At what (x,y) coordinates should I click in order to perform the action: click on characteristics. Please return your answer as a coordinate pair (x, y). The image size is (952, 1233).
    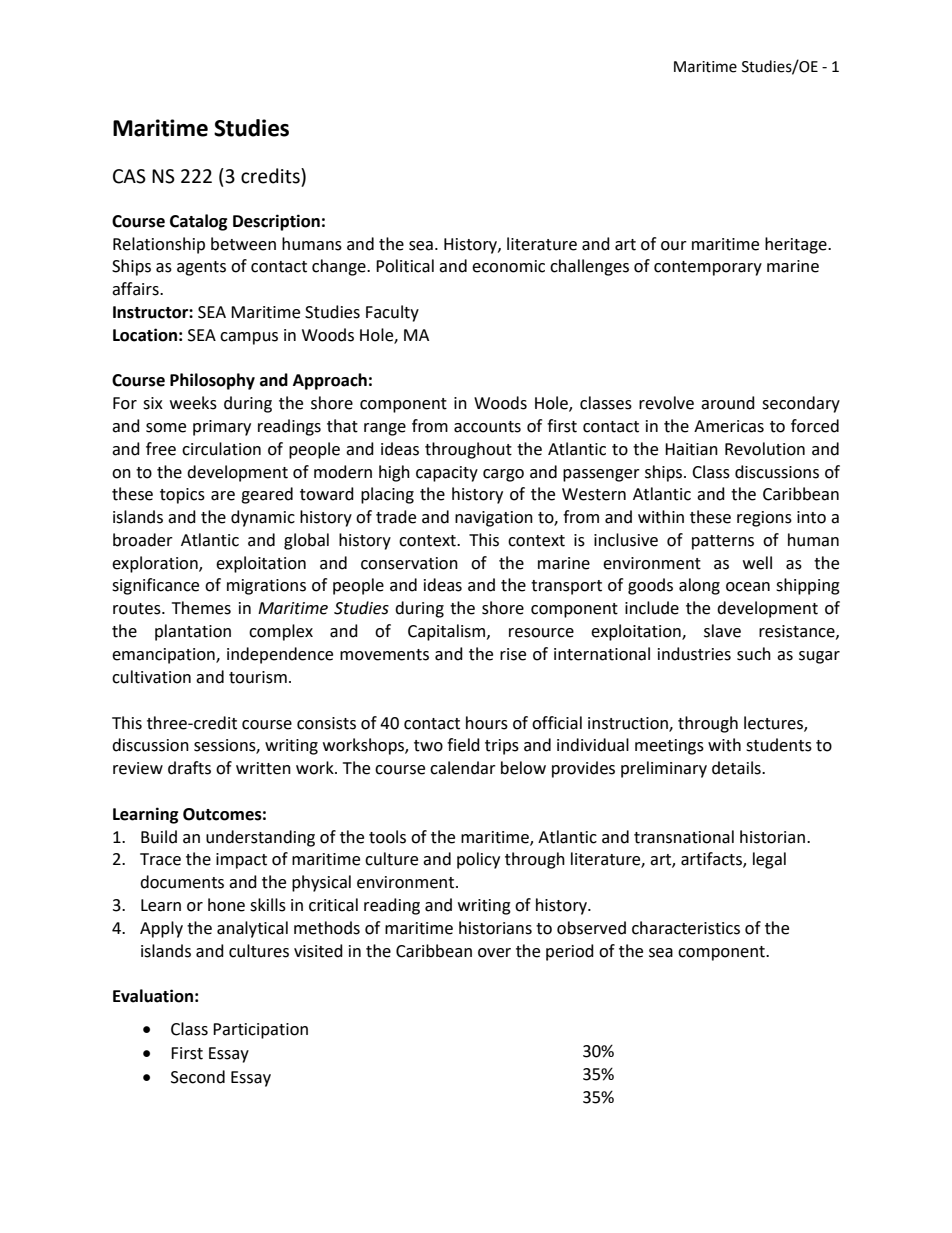
    Looking at the image, I should click on (686, 928).
